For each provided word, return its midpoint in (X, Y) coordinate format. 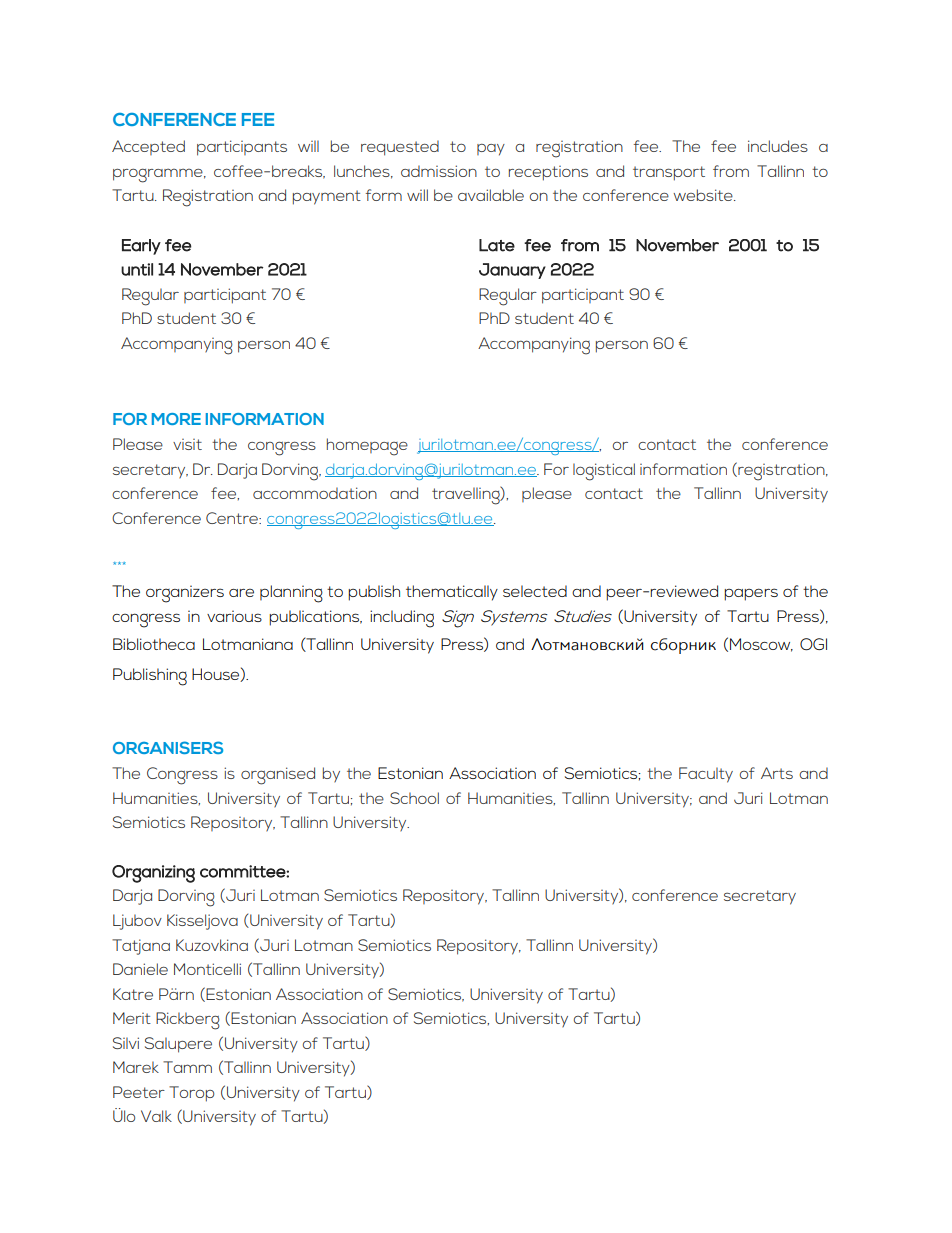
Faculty (706, 775)
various (234, 616)
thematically (452, 593)
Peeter (139, 1092)
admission (439, 171)
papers (751, 594)
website (704, 195)
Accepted (148, 147)
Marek (136, 1067)
